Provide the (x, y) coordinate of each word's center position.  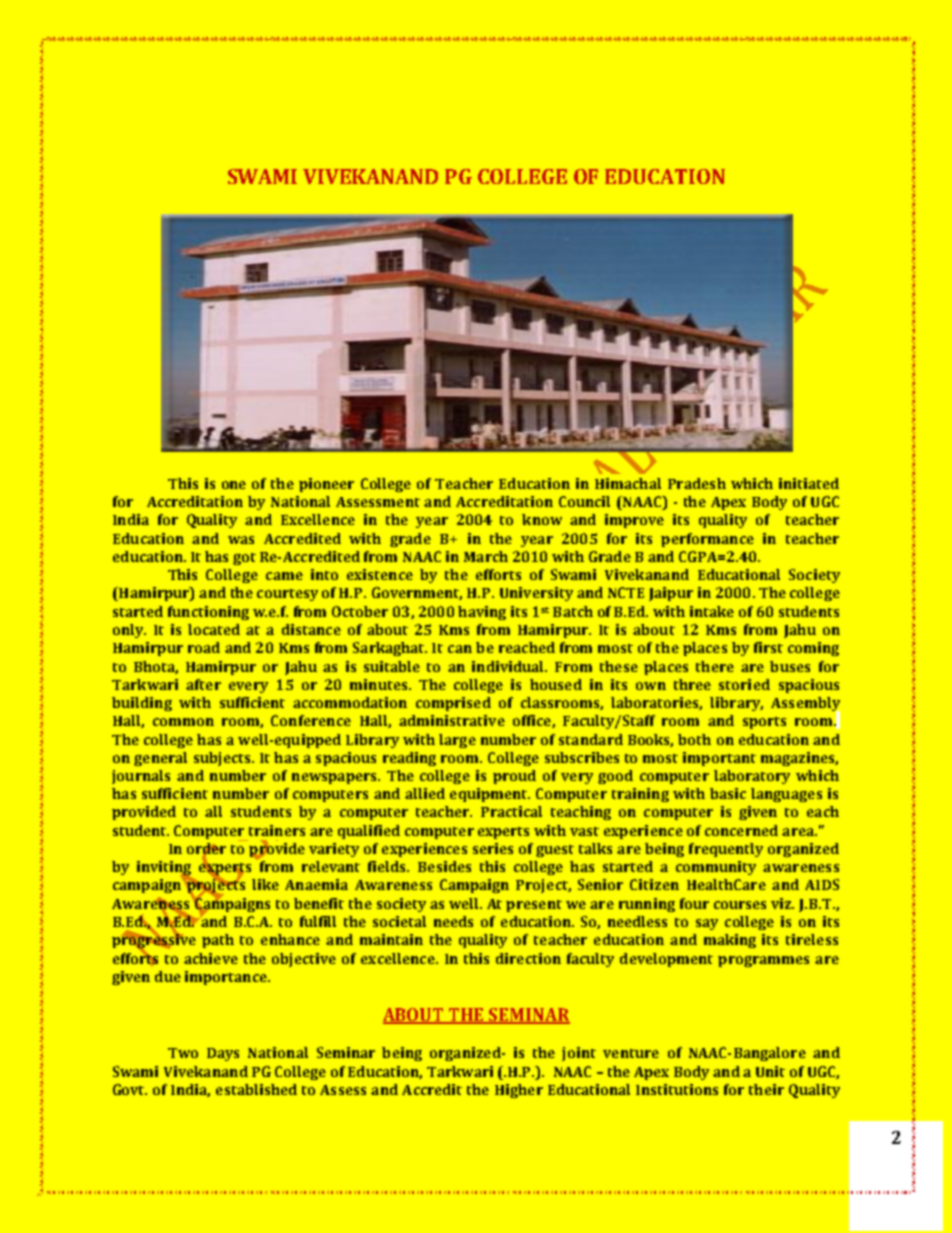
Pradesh (697, 483)
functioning (208, 613)
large (457, 741)
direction (528, 958)
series (493, 848)
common (183, 722)
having (482, 613)
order (206, 850)
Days (223, 1054)
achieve (211, 958)
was (241, 540)
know (542, 519)
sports (764, 723)
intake (712, 611)
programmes (763, 961)
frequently (726, 850)
